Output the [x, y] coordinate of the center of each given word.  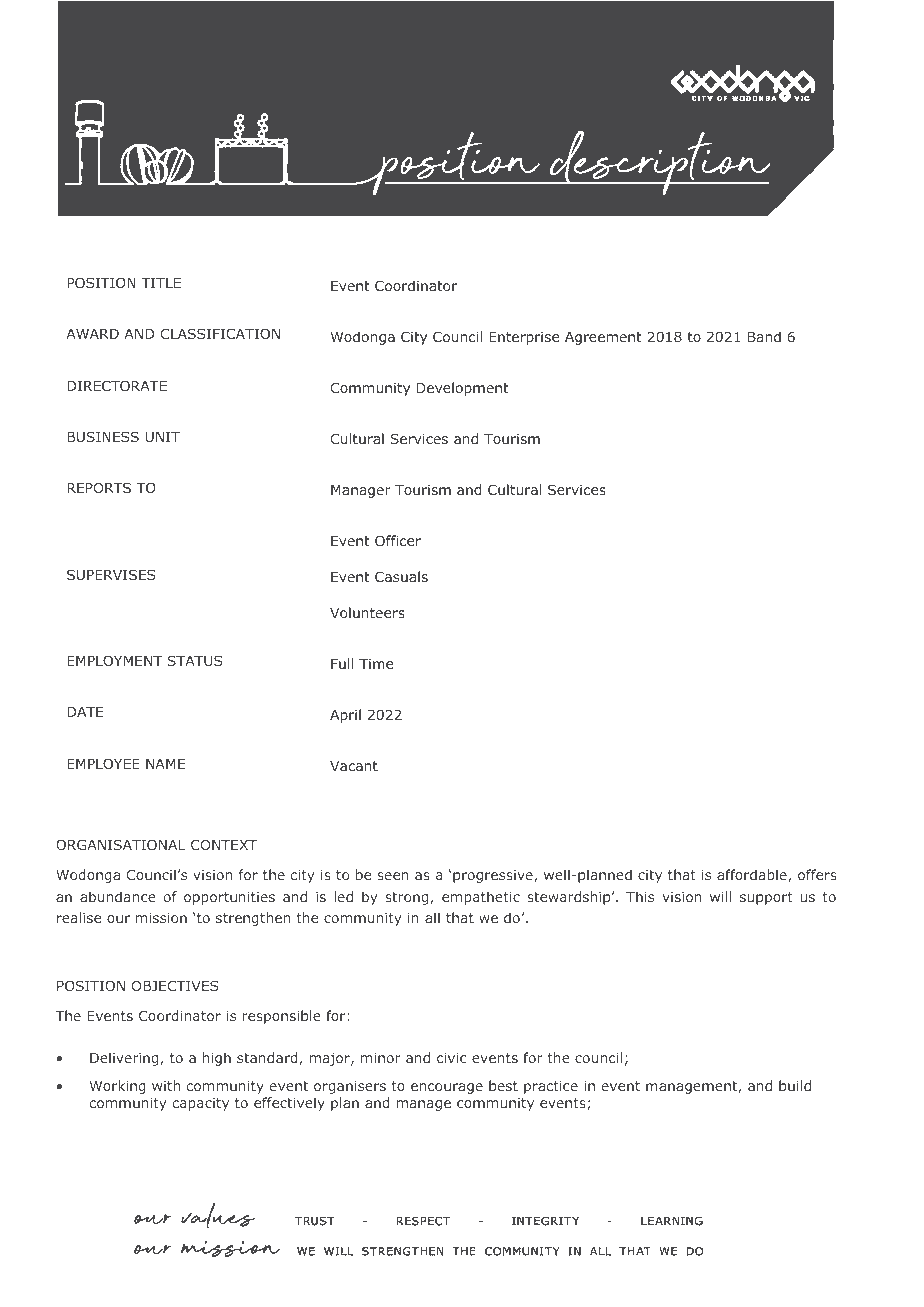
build [795, 1085]
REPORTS [99, 487]
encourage [447, 1088]
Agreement [603, 338]
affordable [752, 874]
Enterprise [524, 338]
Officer [398, 540]
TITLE [161, 283]
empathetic [481, 898]
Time [376, 664]
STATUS [194, 660]
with [166, 1085]
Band [764, 336]
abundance [118, 896]
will [720, 896]
